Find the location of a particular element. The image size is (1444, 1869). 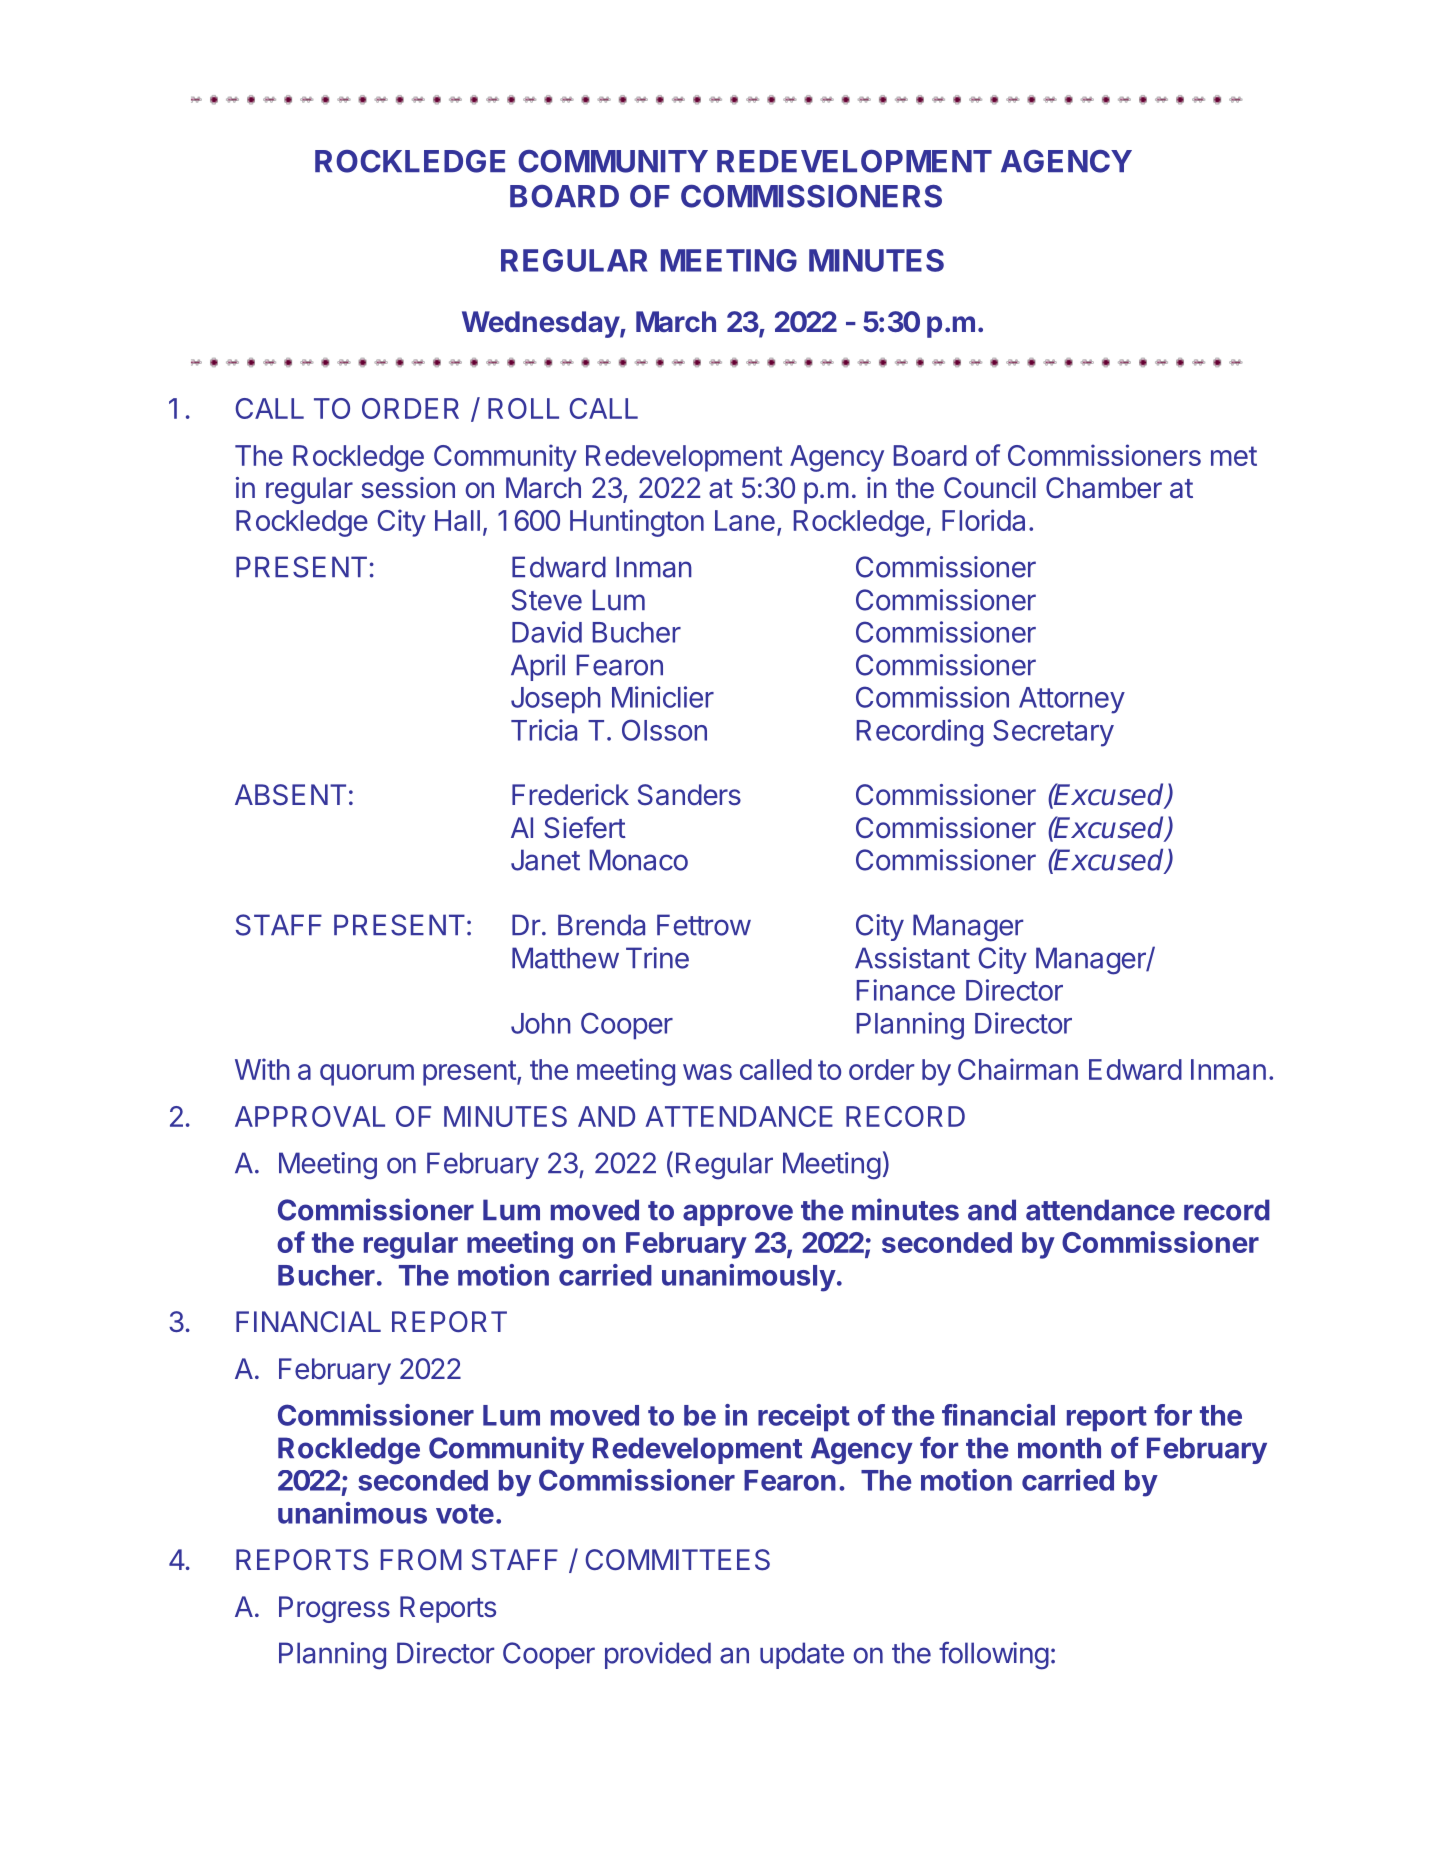

Chamber is located at coordinates (1104, 488).
